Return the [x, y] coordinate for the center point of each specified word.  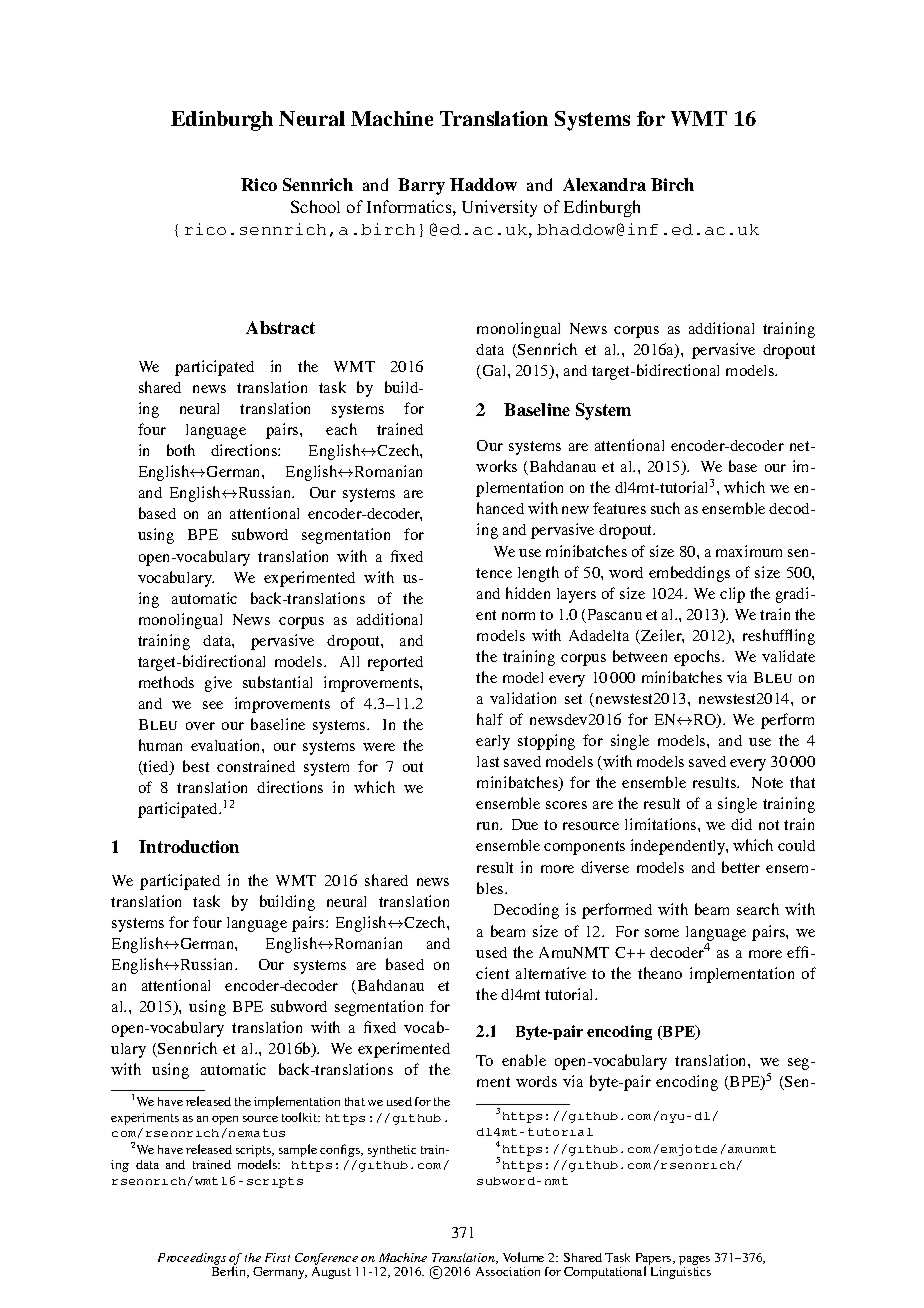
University [499, 208]
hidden [528, 593]
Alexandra [604, 184]
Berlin [230, 1271]
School [315, 206]
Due [525, 824]
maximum [749, 551]
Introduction [189, 846]
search [758, 909]
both [181, 450]
